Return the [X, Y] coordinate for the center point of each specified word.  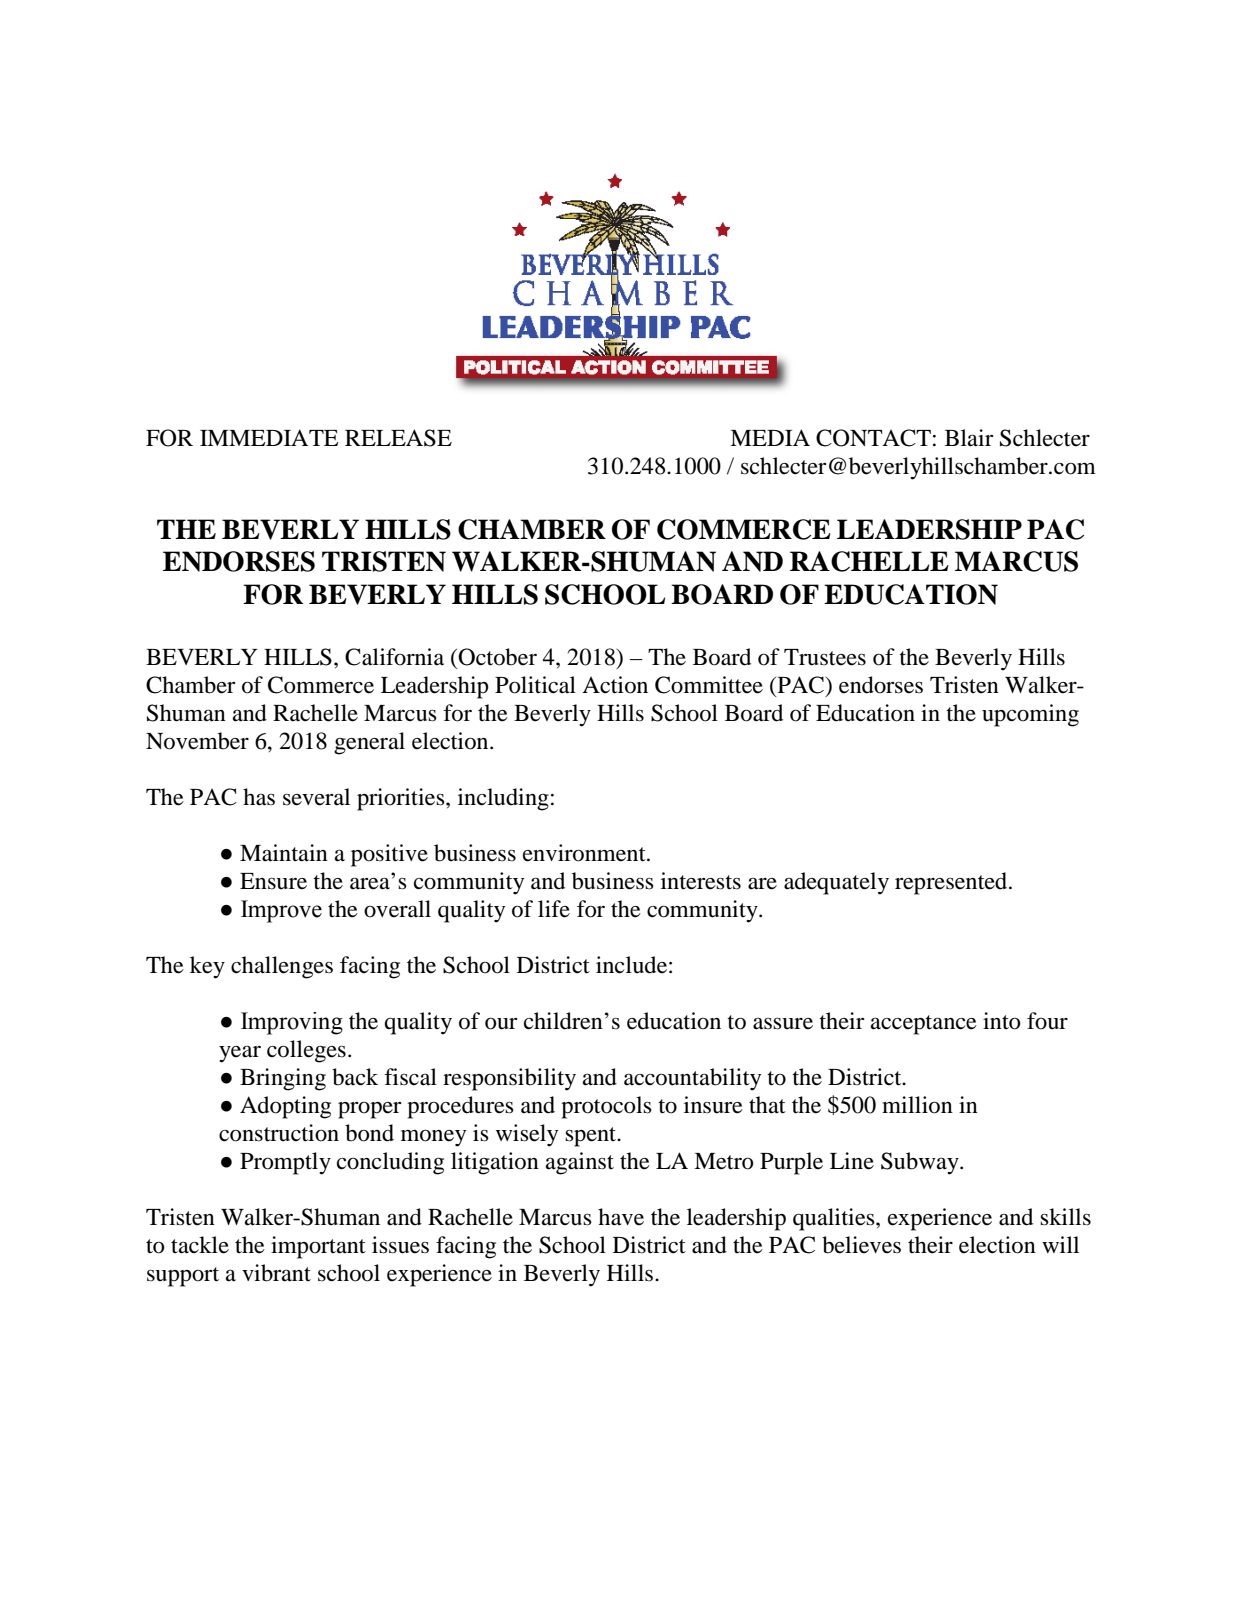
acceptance [924, 1025]
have [621, 1217]
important [318, 1247]
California [394, 657]
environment [585, 853]
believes [861, 1245]
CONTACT [873, 438]
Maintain [284, 853]
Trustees [825, 657]
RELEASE [398, 438]
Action [615, 685]
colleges [306, 1051]
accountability [692, 1079]
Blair [969, 438]
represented [952, 883]
